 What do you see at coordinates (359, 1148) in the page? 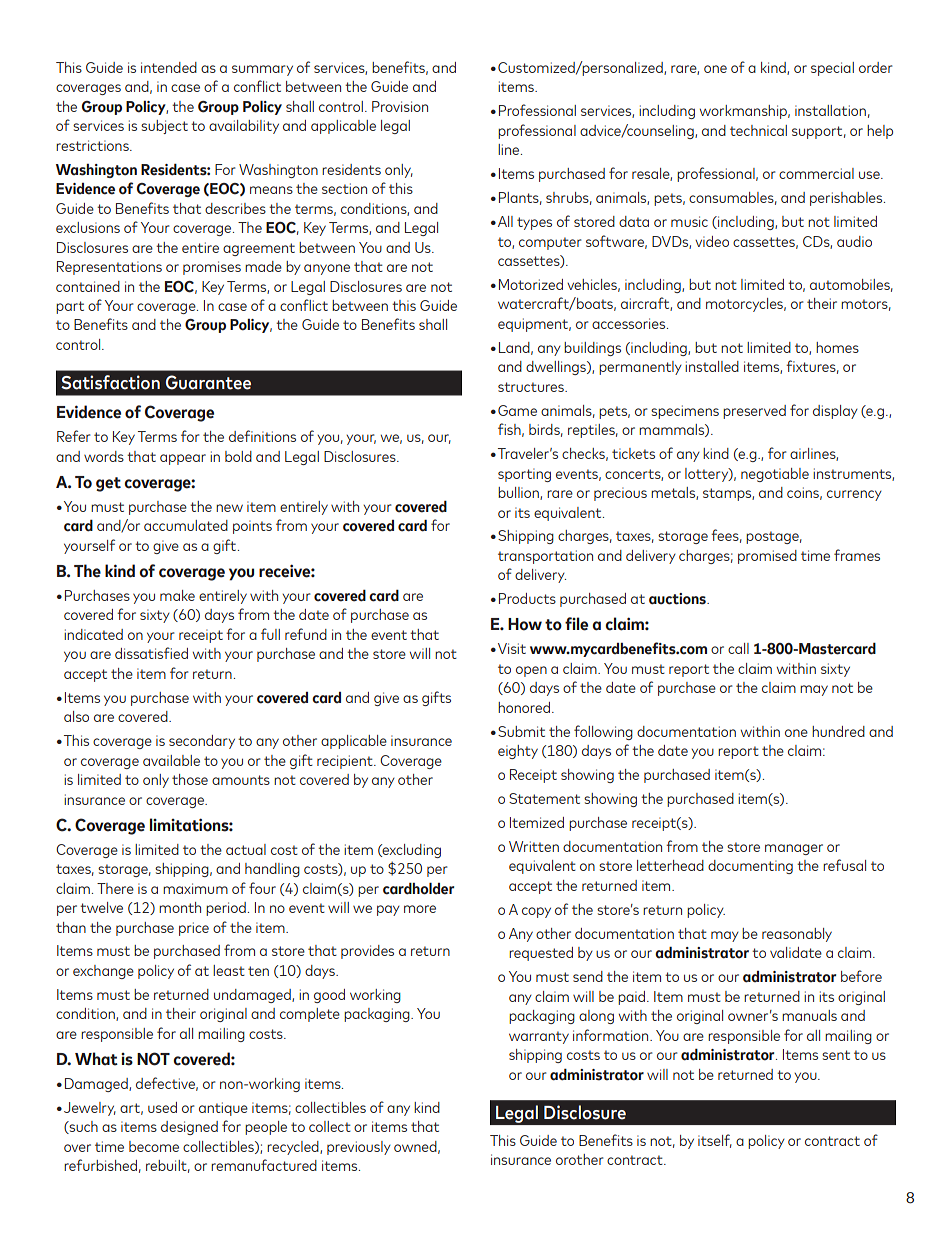
I see `previously` at bounding box center [359, 1148].
